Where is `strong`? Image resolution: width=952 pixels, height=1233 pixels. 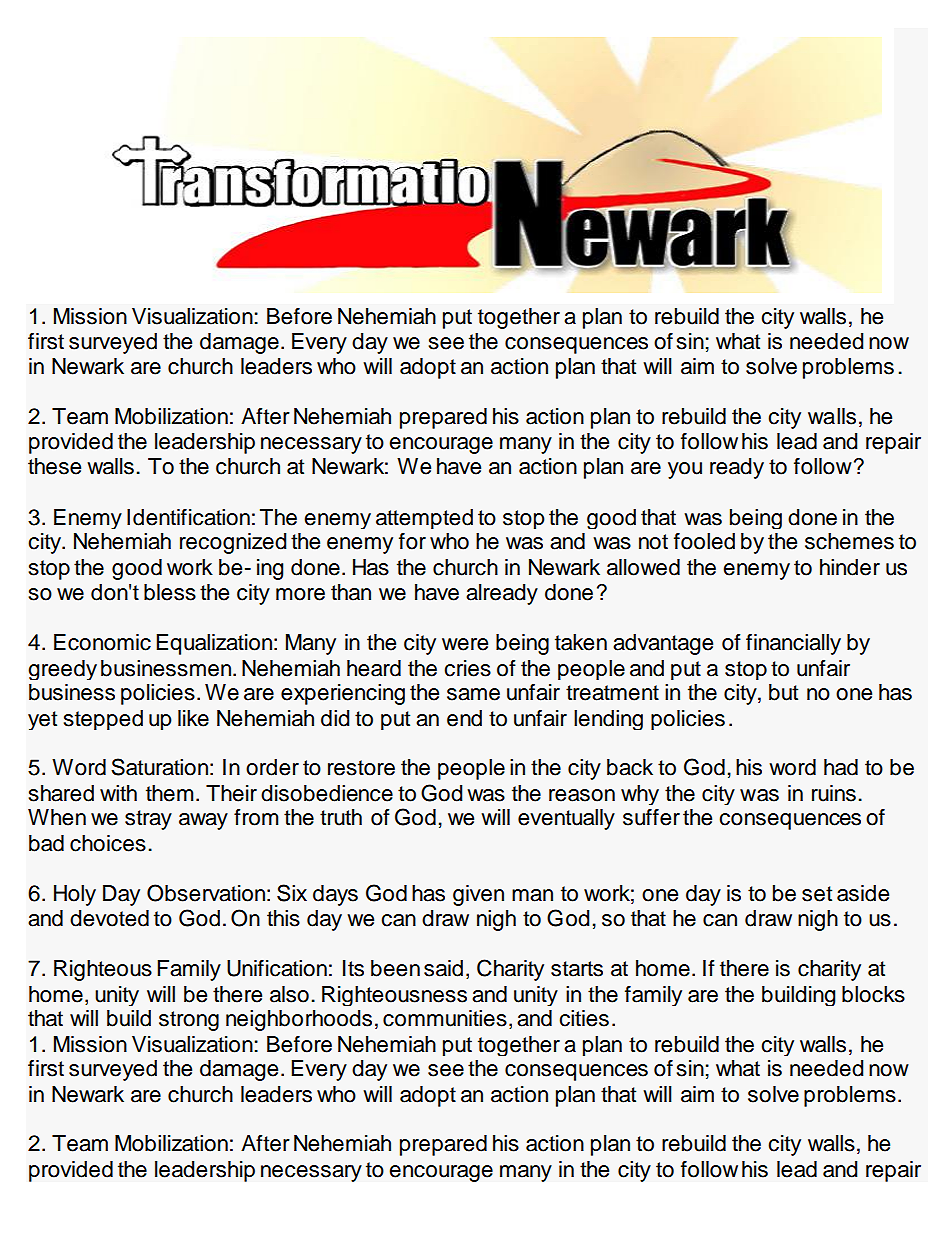
strong is located at coordinates (189, 1021).
